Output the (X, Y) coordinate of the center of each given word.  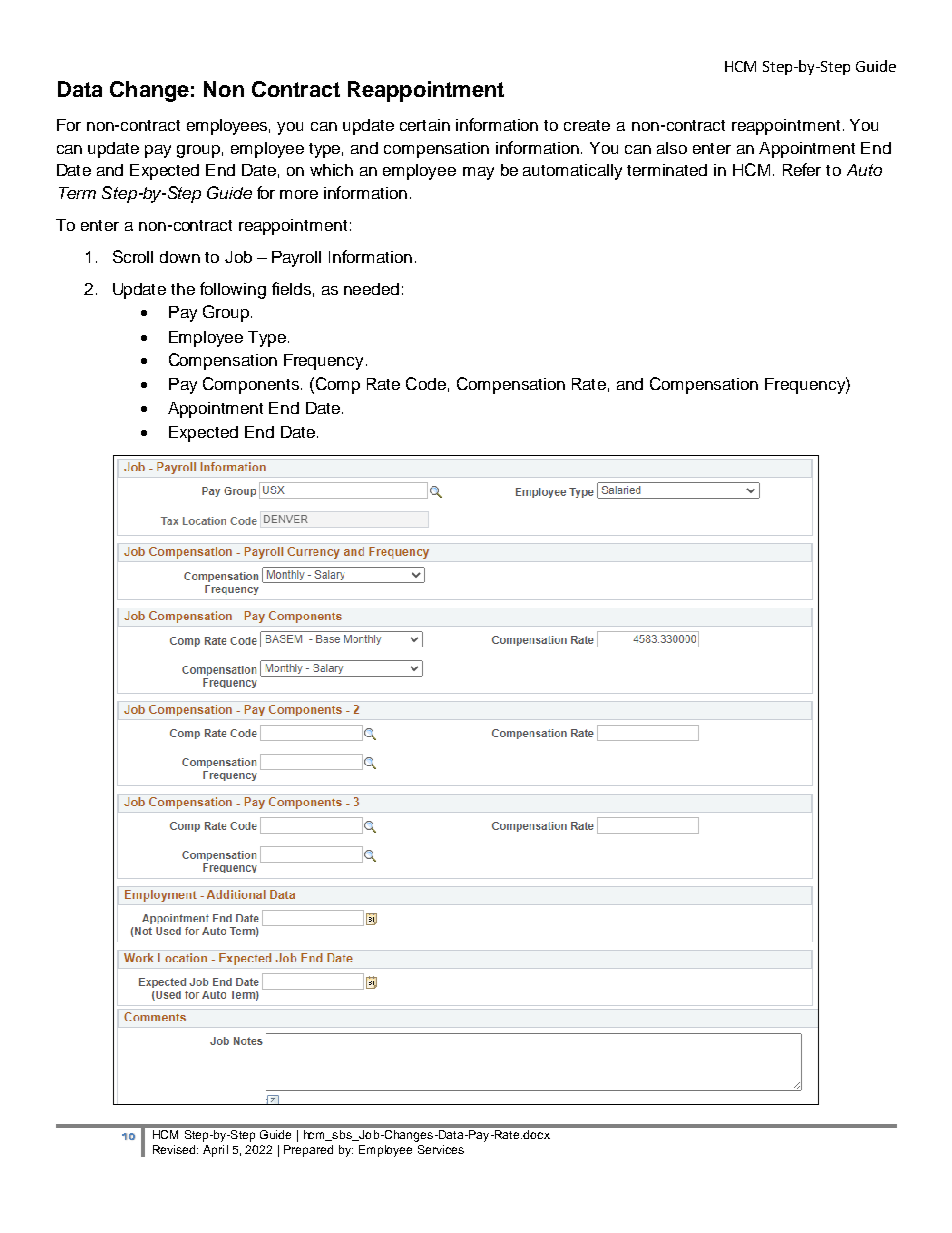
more (299, 194)
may (478, 173)
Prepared (308, 1151)
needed (371, 289)
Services (441, 1149)
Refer (802, 169)
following (233, 290)
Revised (175, 1149)
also (672, 148)
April (215, 1151)
